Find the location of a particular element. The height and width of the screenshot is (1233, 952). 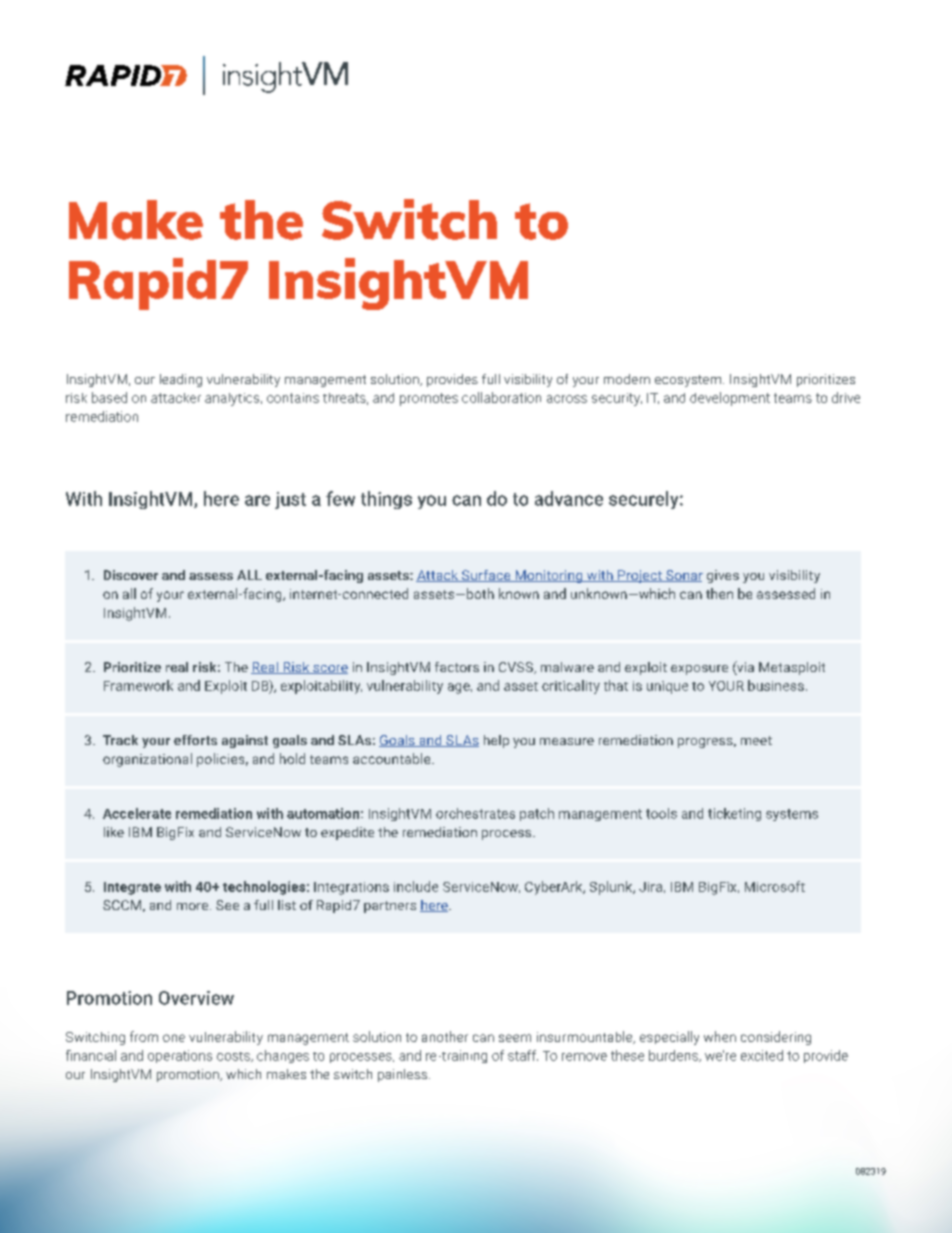

help is located at coordinates (496, 741).
